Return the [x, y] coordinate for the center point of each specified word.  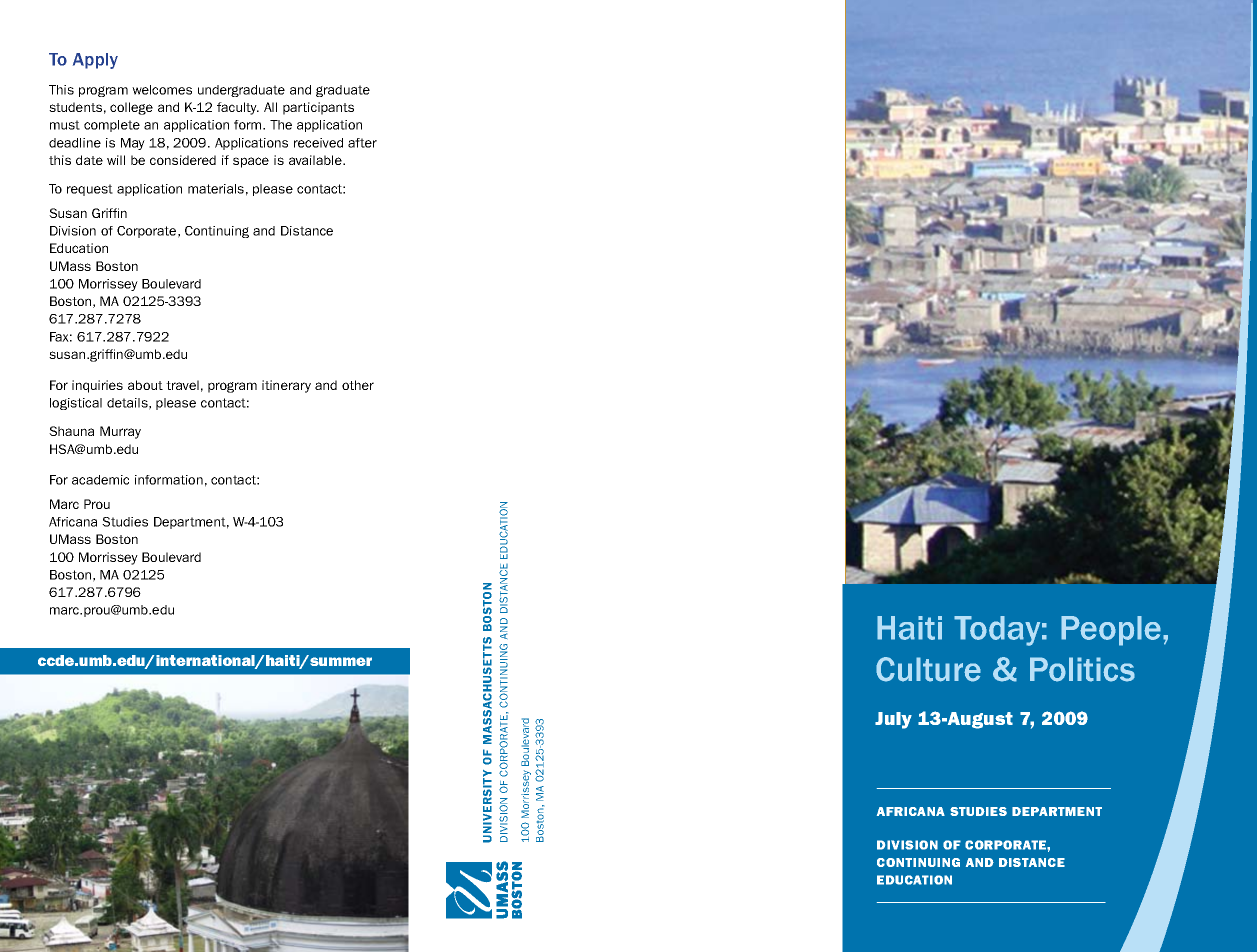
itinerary [286, 386]
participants [318, 108]
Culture [928, 669]
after [362, 143]
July [893, 720]
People [1112, 631]
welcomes [162, 90]
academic [100, 480]
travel [182, 385]
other [358, 385]
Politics [1082, 669]
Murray [120, 432]
